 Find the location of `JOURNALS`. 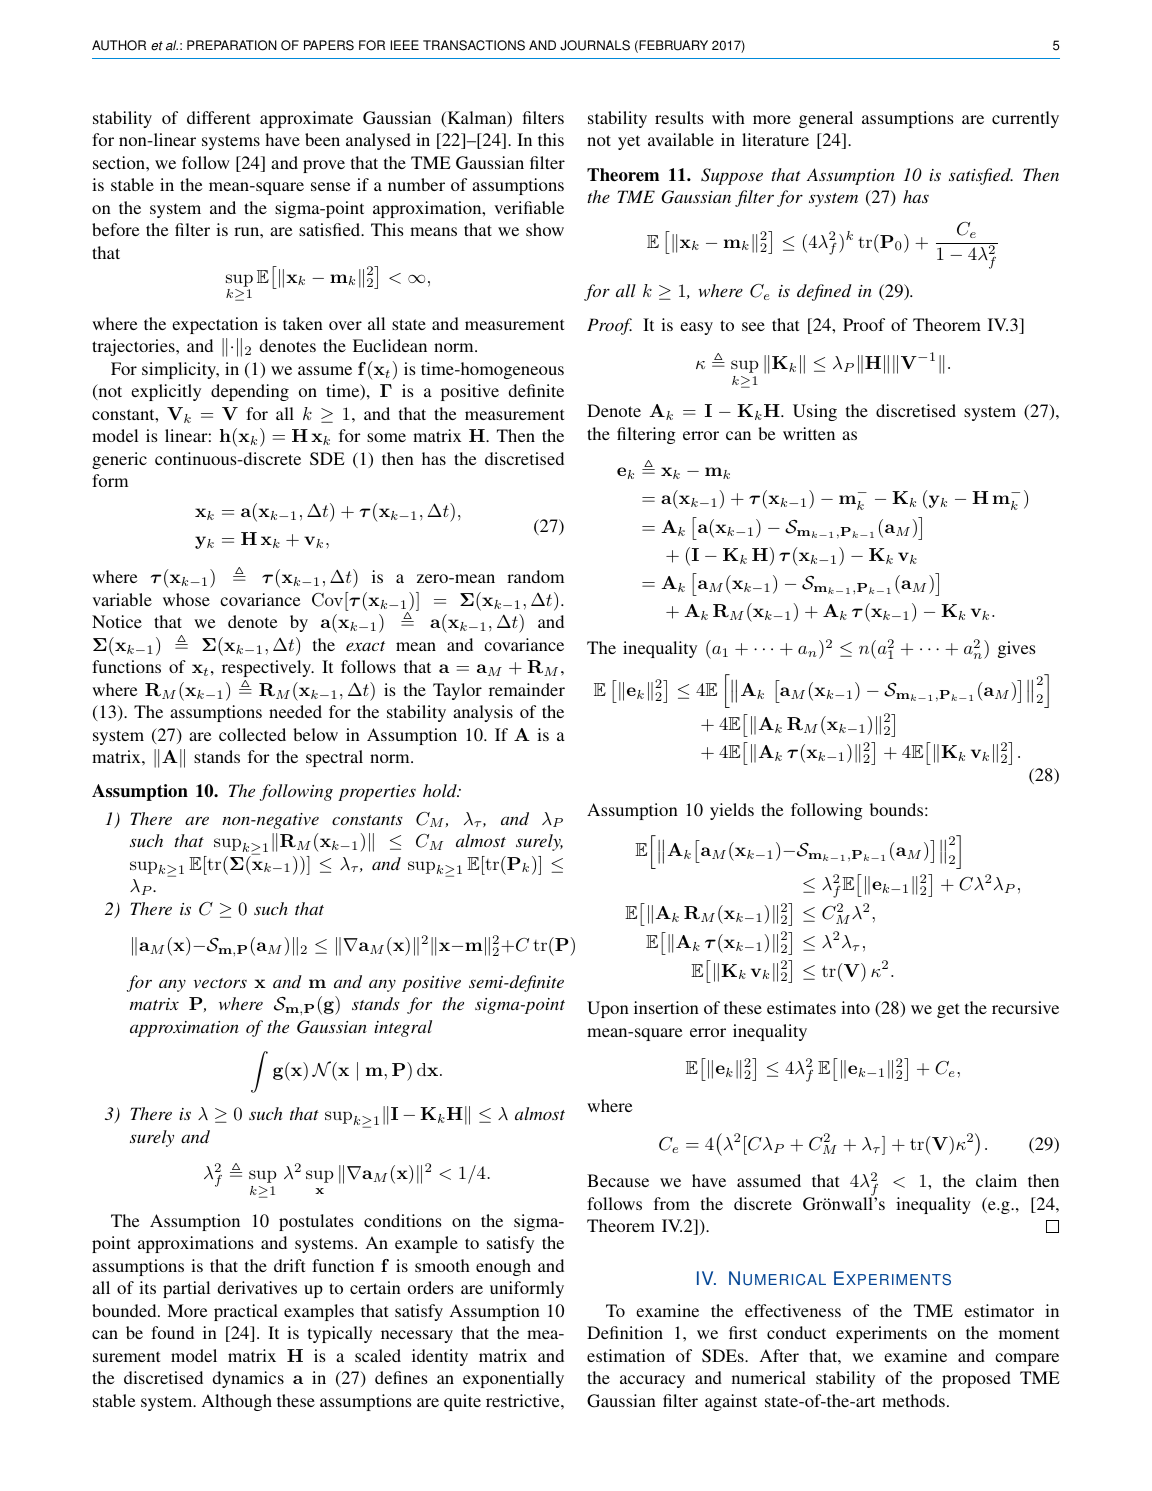

JOURNALS is located at coordinates (595, 45).
